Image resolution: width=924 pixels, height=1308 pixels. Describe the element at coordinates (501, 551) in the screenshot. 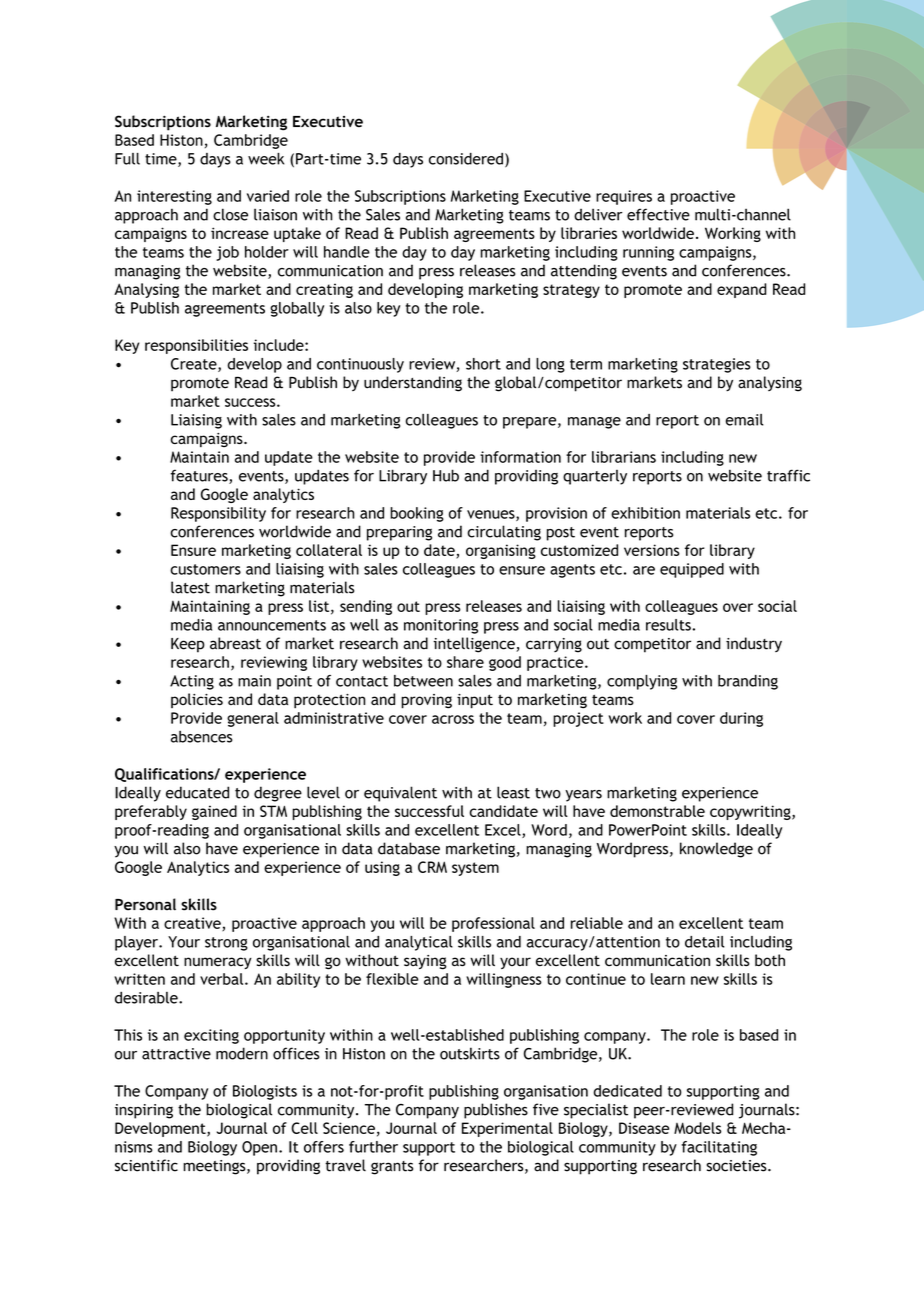

I see `organising` at that location.
